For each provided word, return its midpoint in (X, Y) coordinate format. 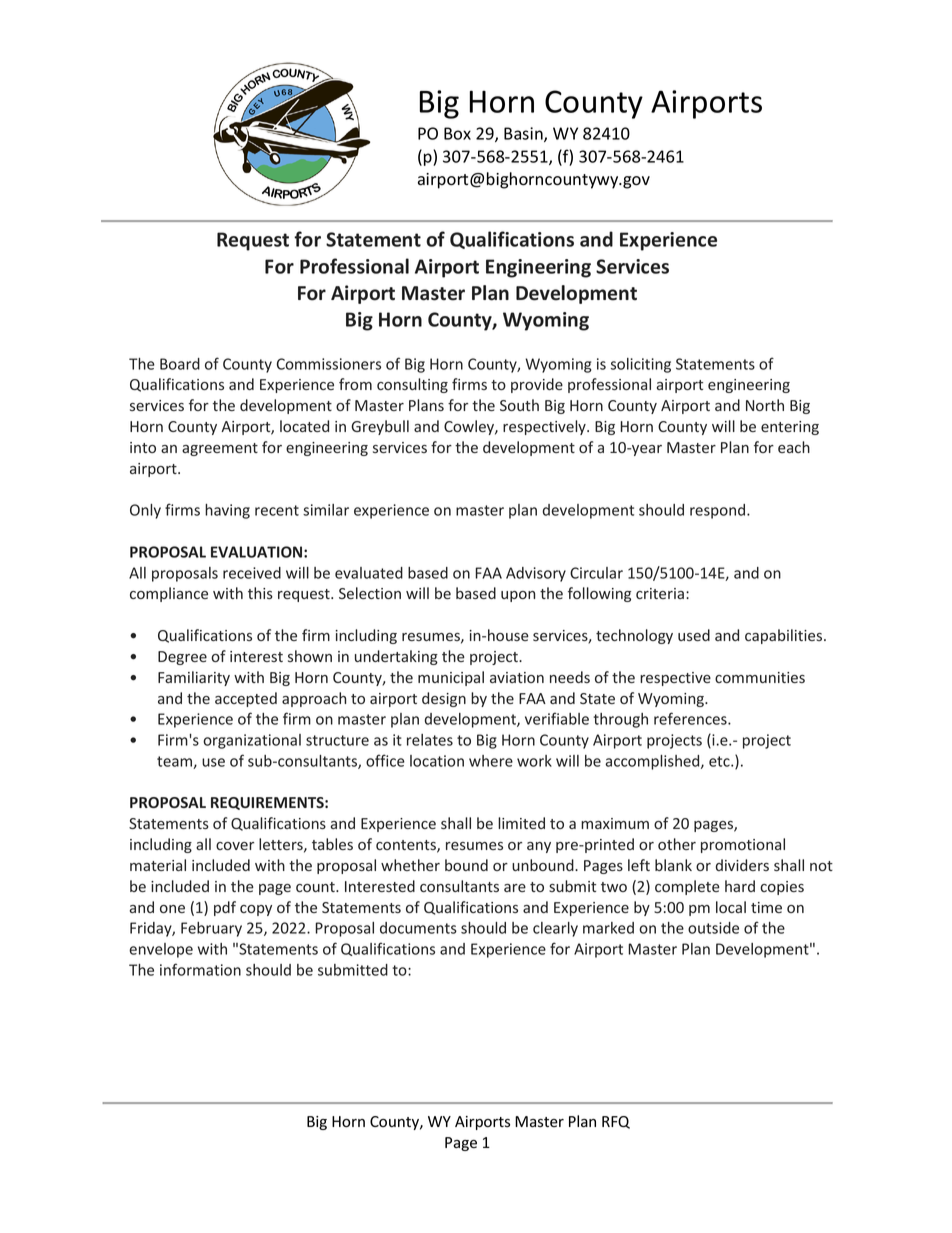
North (765, 405)
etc (720, 761)
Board (180, 364)
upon (518, 596)
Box (457, 133)
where (491, 761)
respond (719, 511)
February (211, 929)
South (519, 405)
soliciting (641, 365)
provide (537, 385)
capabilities (785, 636)
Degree (182, 658)
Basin (524, 134)
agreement (220, 449)
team (175, 762)
